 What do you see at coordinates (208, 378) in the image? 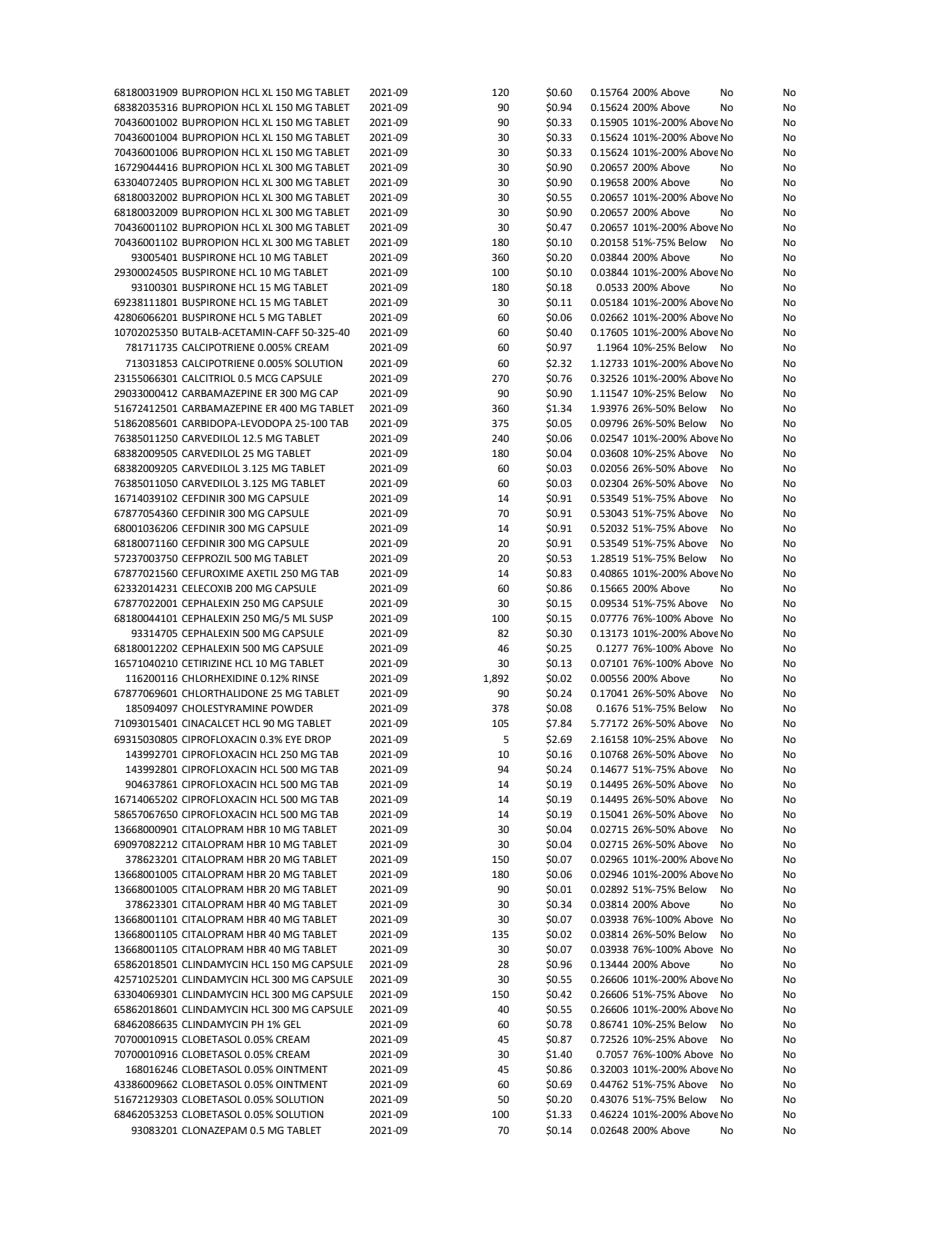
I see `CALCITRIOL` at bounding box center [208, 378].
